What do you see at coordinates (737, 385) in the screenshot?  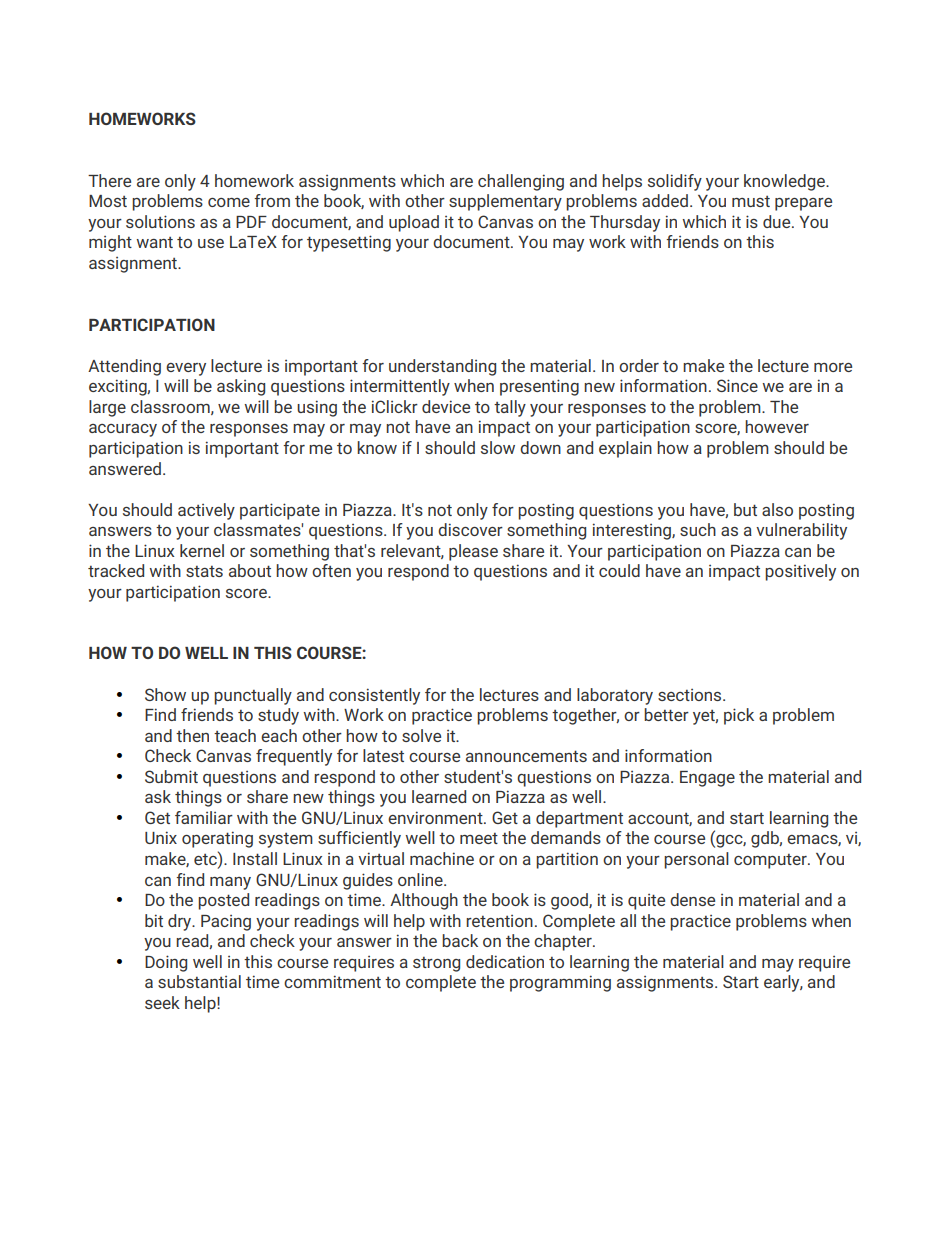 I see `Since` at bounding box center [737, 385].
